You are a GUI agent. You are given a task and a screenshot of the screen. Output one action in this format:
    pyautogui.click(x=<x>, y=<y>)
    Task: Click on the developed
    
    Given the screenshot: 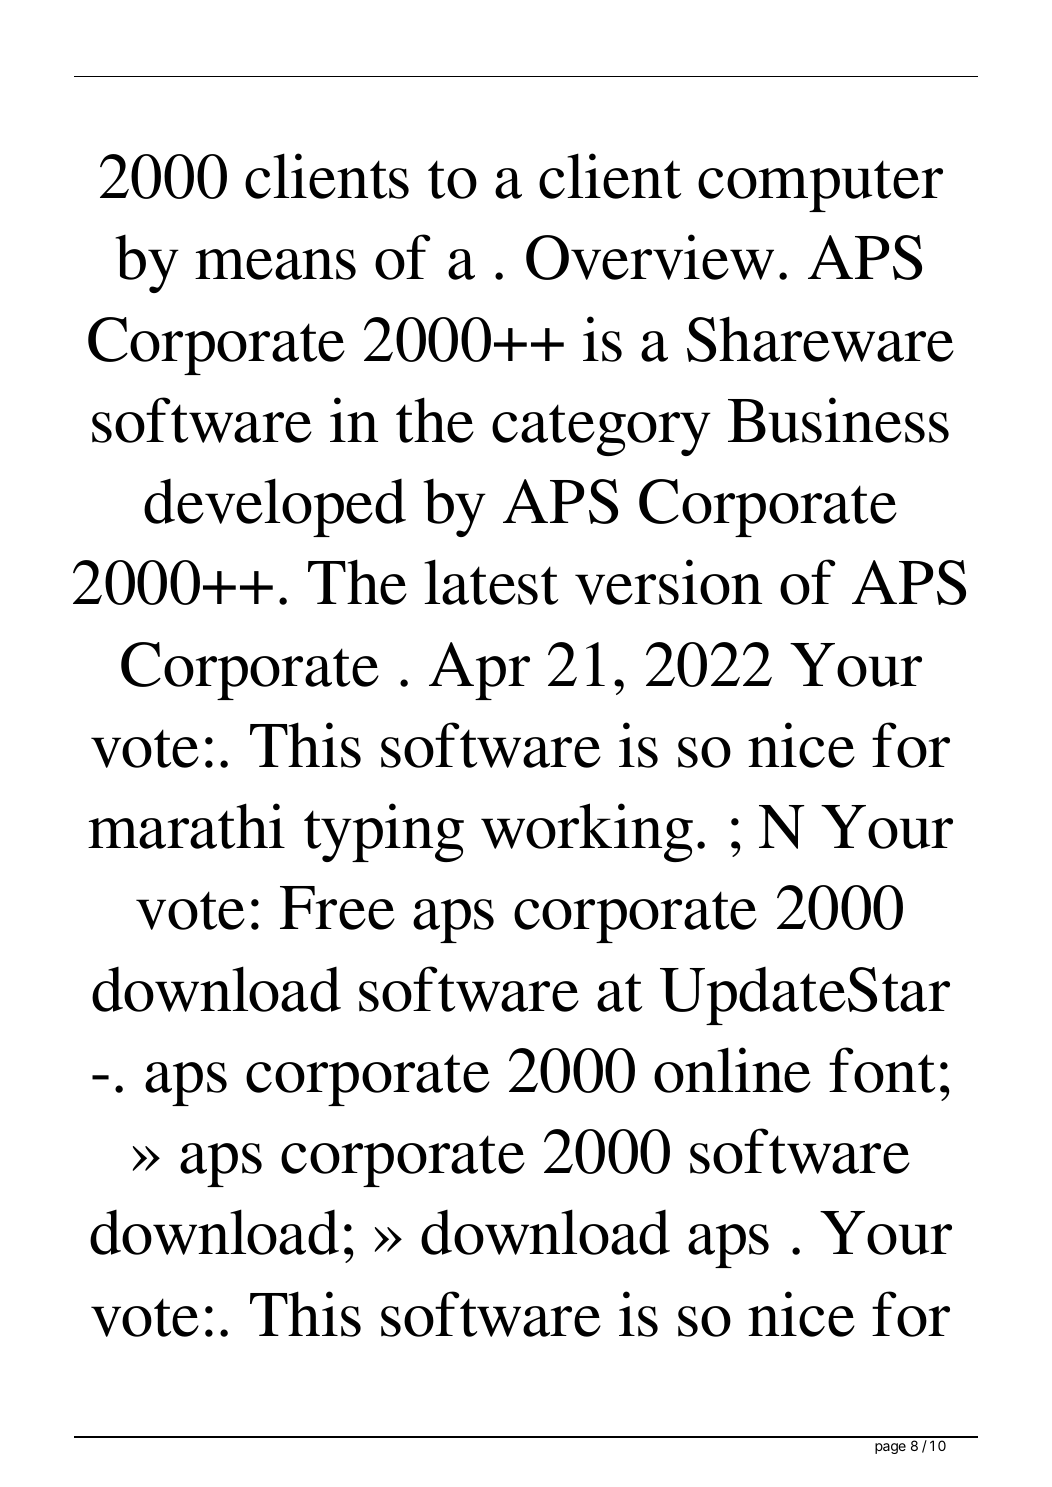 What is the action you would take?
    pyautogui.click(x=275, y=507)
